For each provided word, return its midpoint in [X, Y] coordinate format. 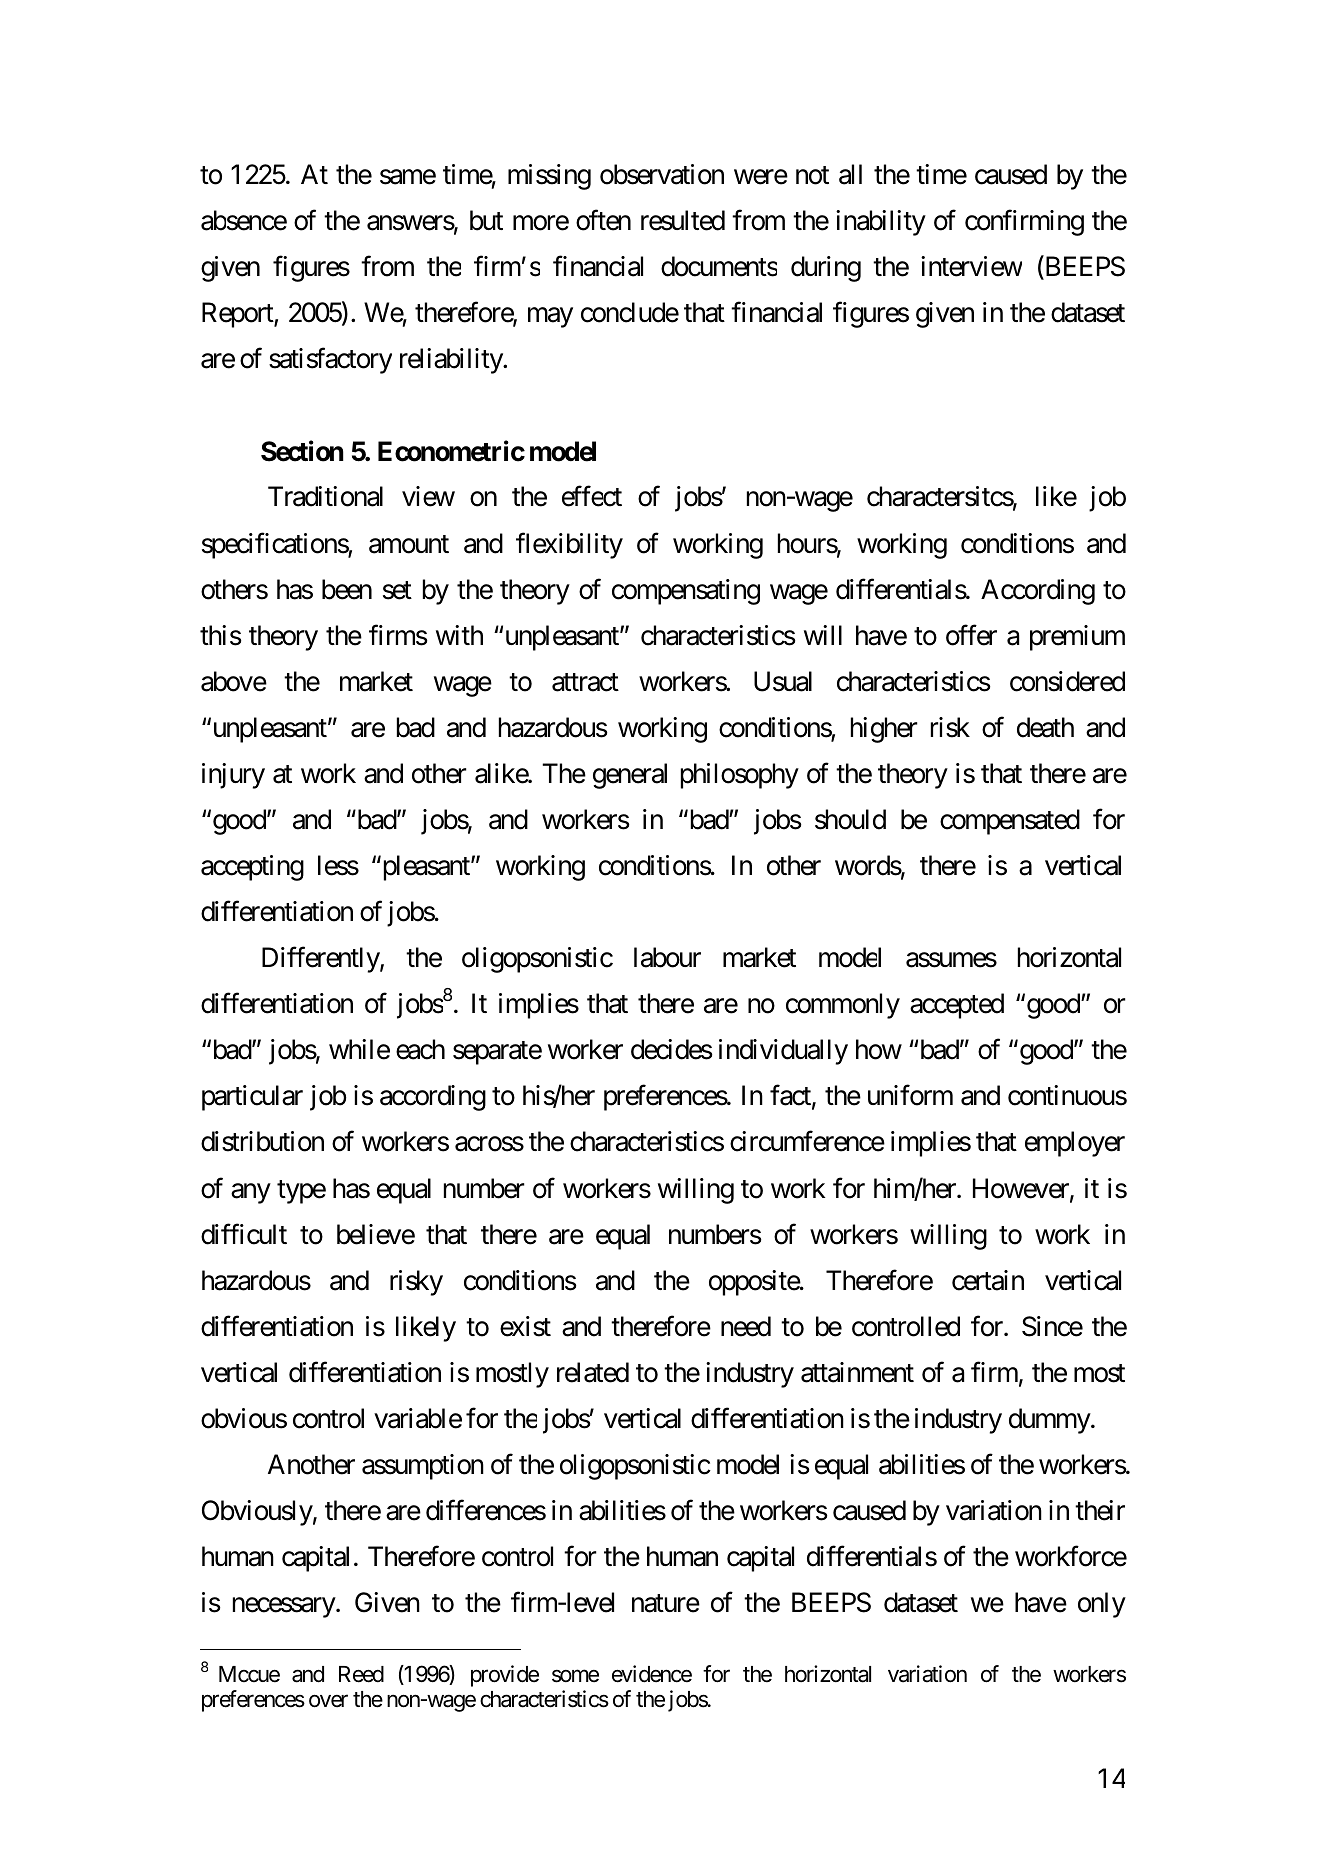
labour [667, 957]
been [347, 589]
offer [971, 635]
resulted [683, 220]
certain [988, 1280]
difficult [244, 1234]
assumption [423, 1467]
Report [238, 315]
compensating [686, 592]
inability [881, 223]
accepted [957, 1006]
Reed [361, 1674]
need [746, 1326]
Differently [321, 960]
